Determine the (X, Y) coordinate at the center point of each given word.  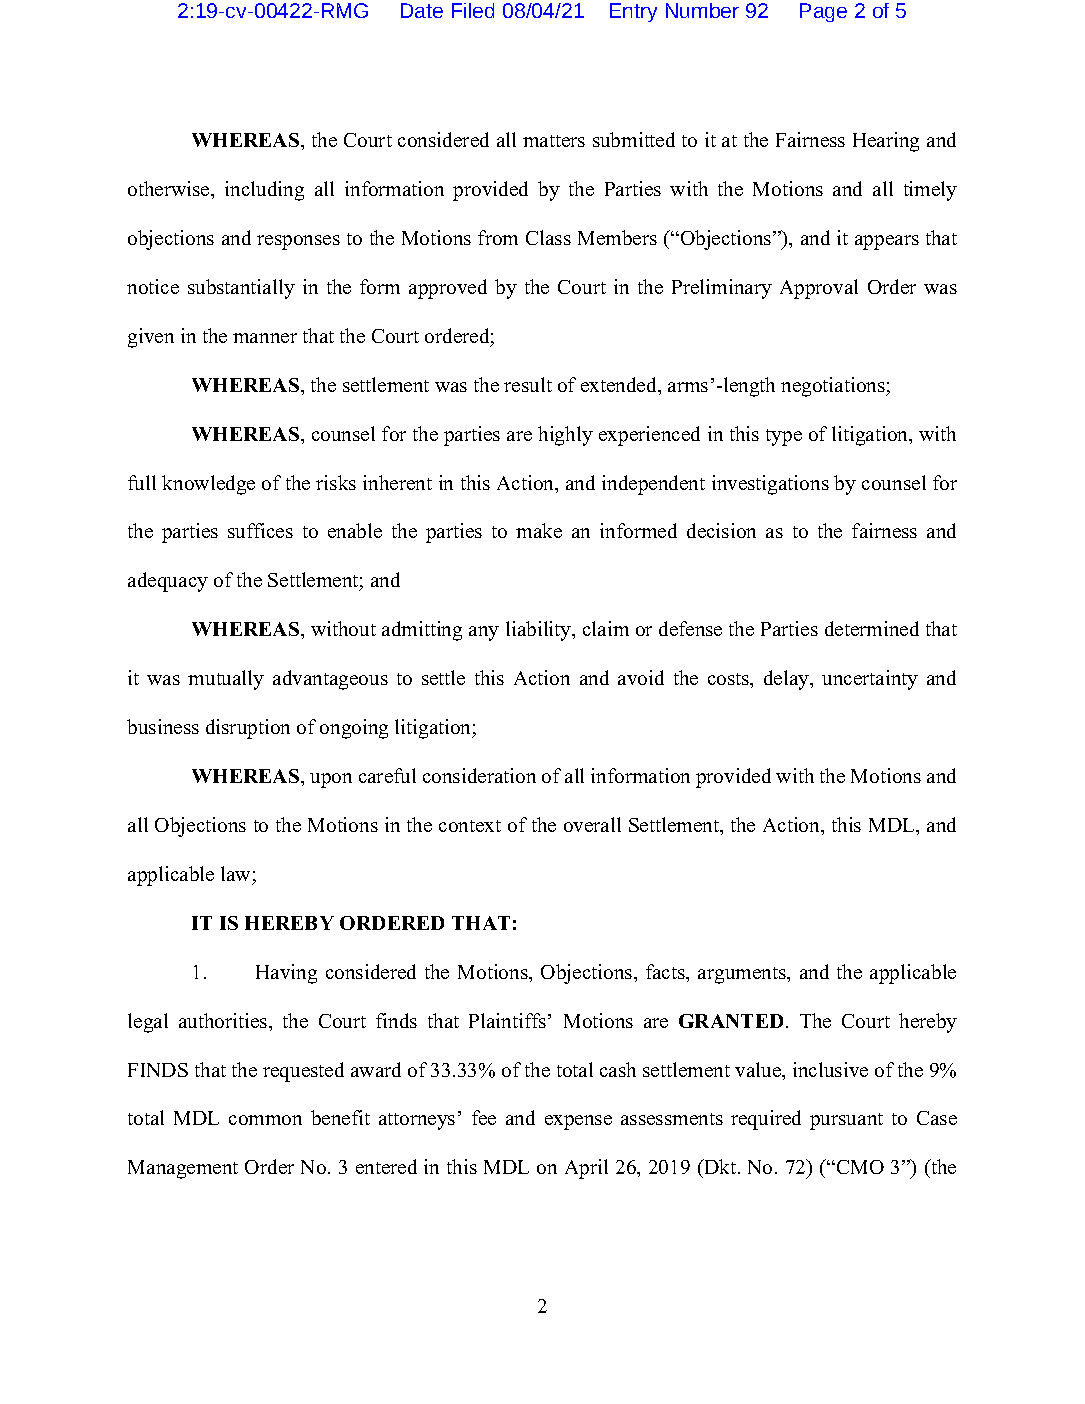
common (265, 1120)
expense (578, 1122)
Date (422, 10)
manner (265, 338)
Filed (473, 10)
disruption (248, 729)
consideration (479, 775)
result (528, 384)
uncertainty (870, 680)
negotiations (834, 387)
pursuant (846, 1121)
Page (823, 12)
